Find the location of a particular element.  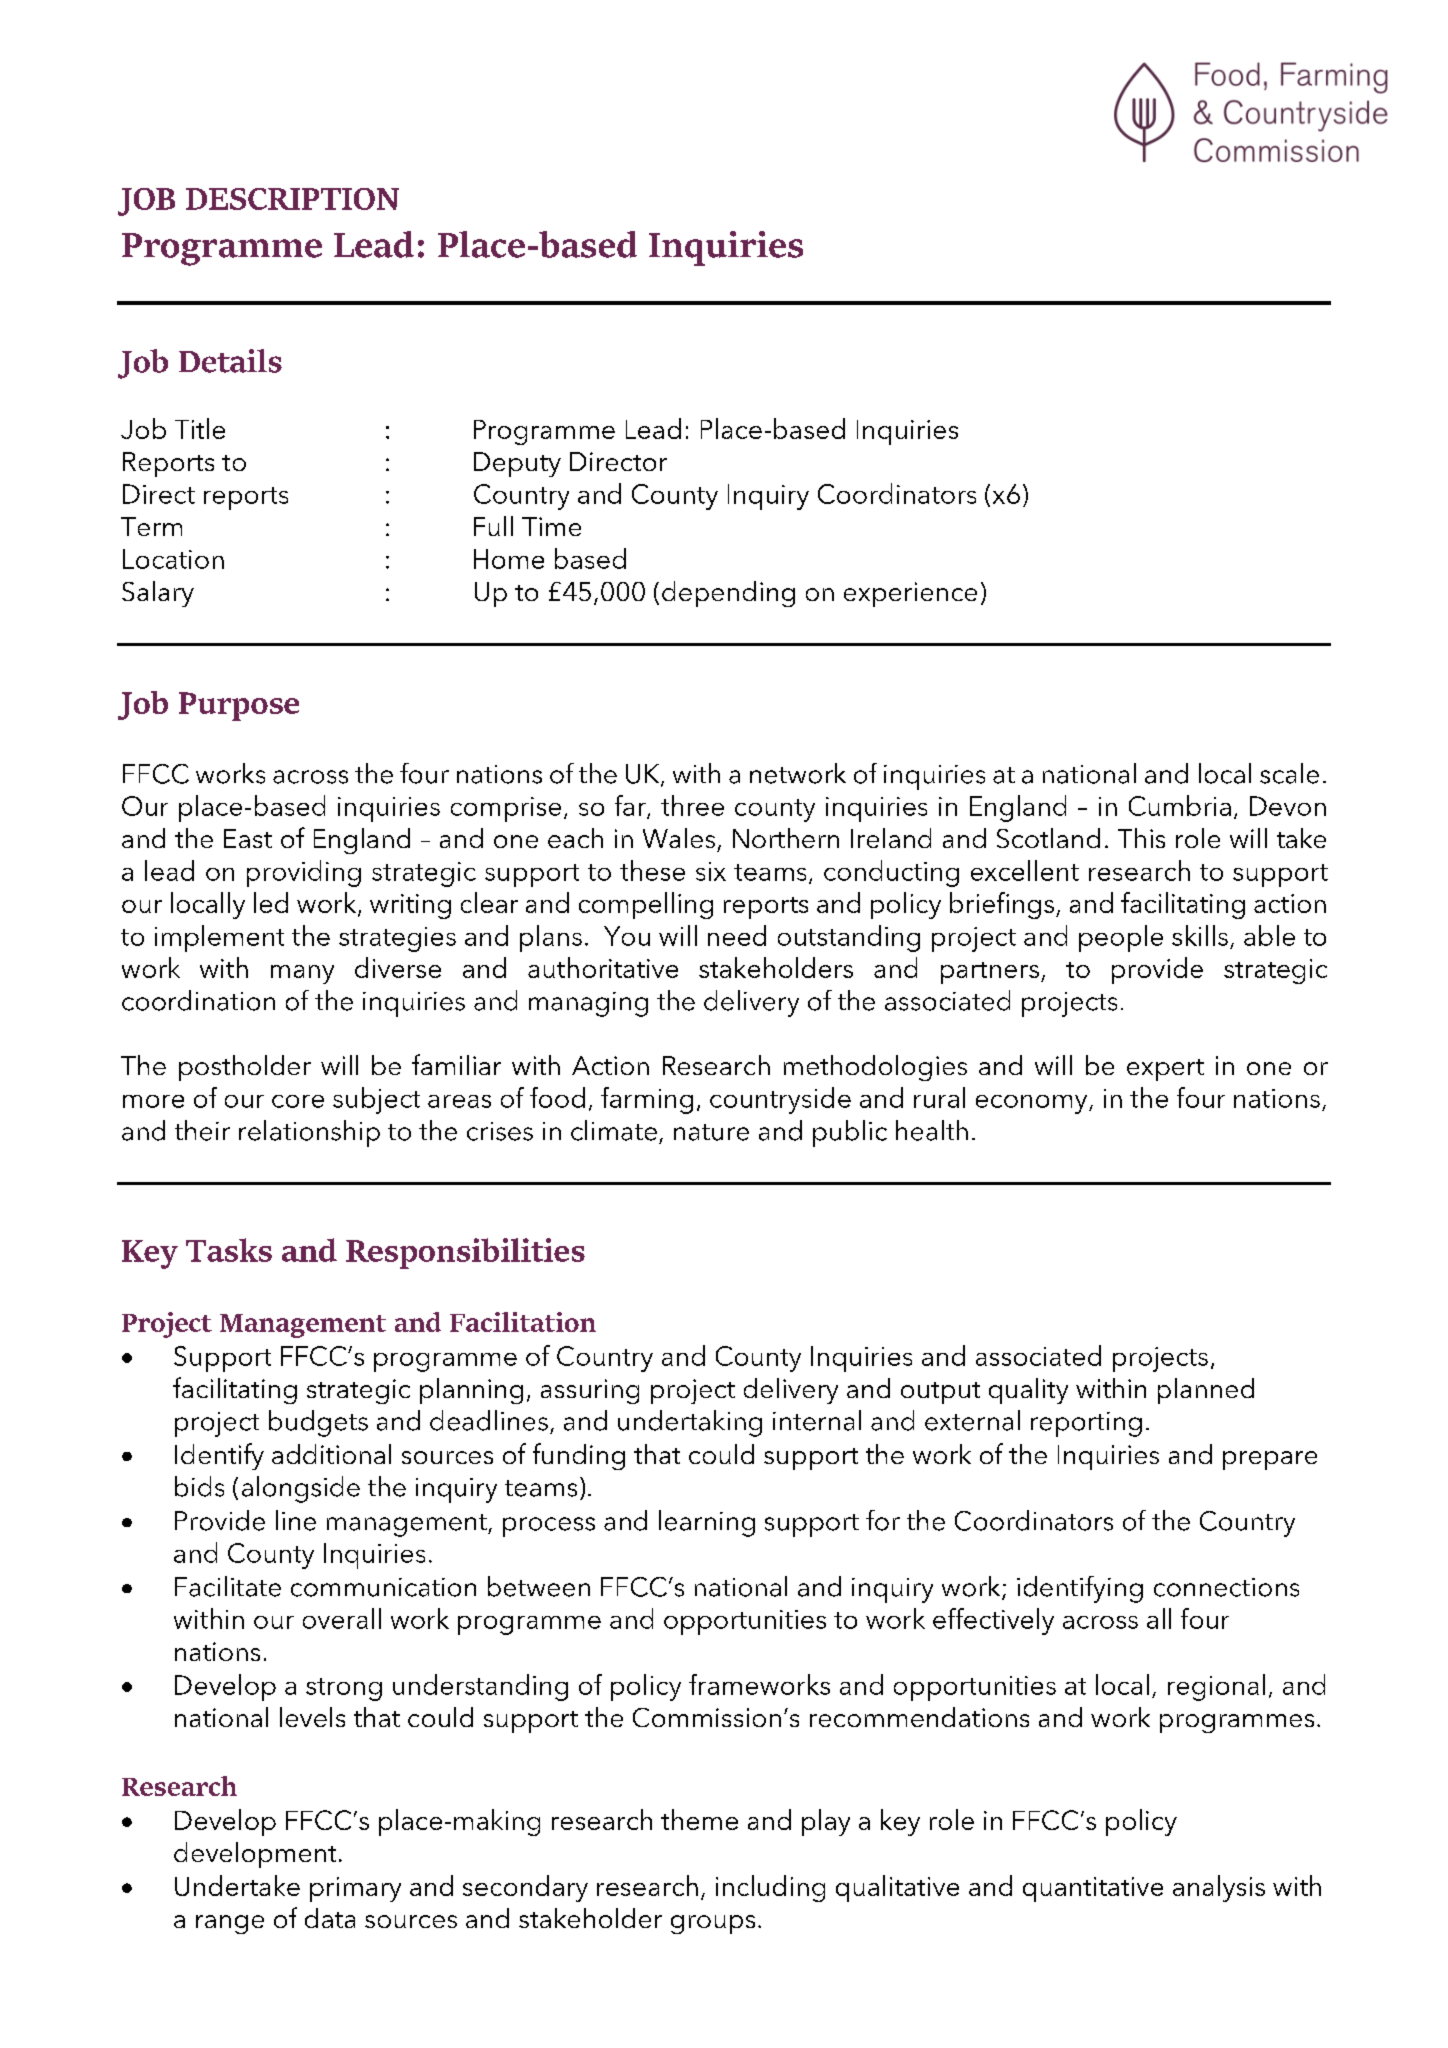

expert is located at coordinates (1165, 1070).
